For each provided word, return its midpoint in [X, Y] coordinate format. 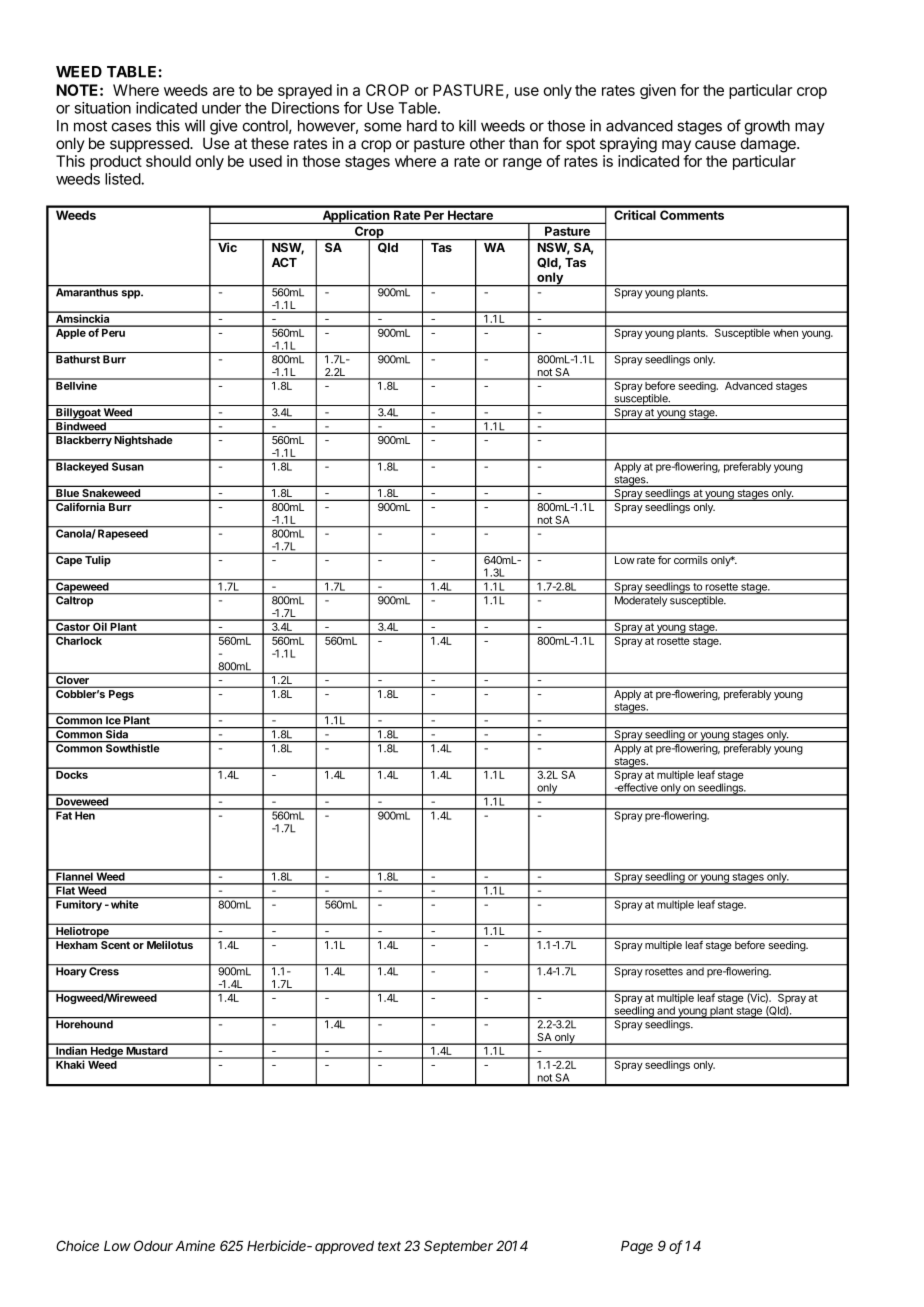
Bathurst [78, 359]
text [389, 1246]
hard [422, 126]
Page [637, 1247]
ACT [284, 262]
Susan [128, 465]
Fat [64, 814]
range [522, 164]
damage [769, 145]
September [458, 1247]
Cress [104, 970]
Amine [195, 1245]
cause [715, 144]
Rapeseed [123, 533]
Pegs [121, 695]
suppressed [150, 144]
